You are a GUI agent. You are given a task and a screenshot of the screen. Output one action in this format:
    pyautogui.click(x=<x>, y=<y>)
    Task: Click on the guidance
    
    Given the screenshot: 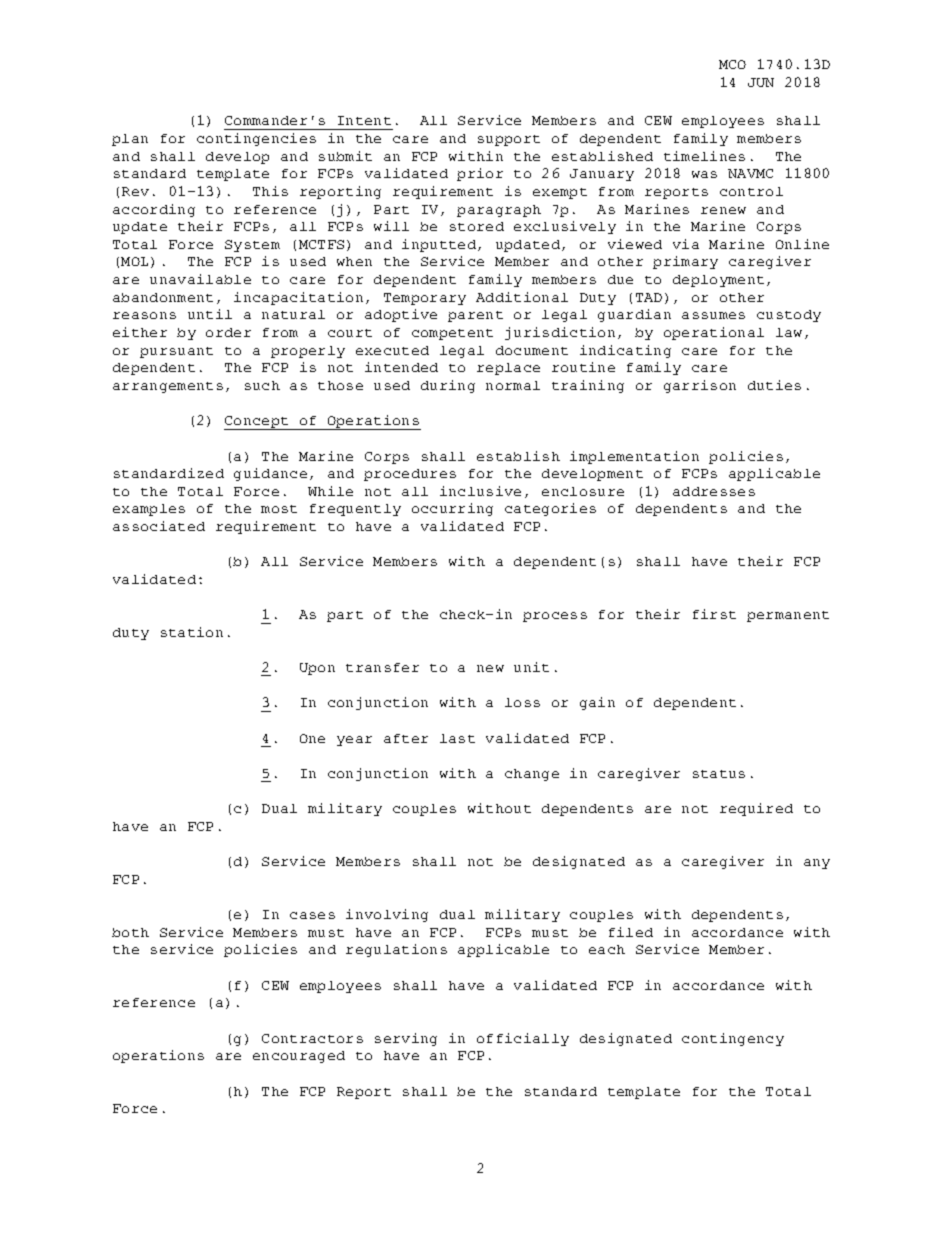 What is the action you would take?
    pyautogui.click(x=270, y=474)
